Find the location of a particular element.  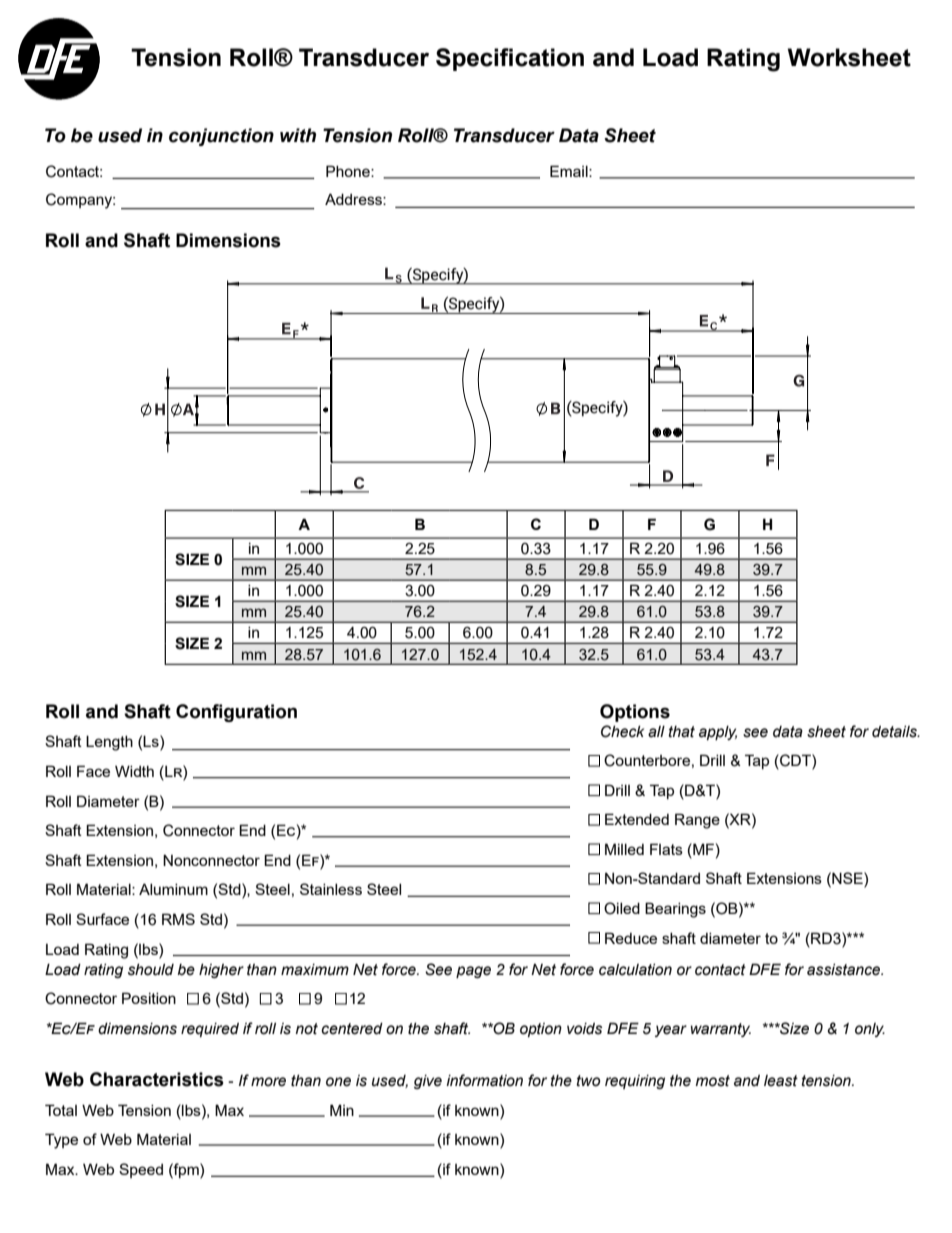

page is located at coordinates (473, 972).
